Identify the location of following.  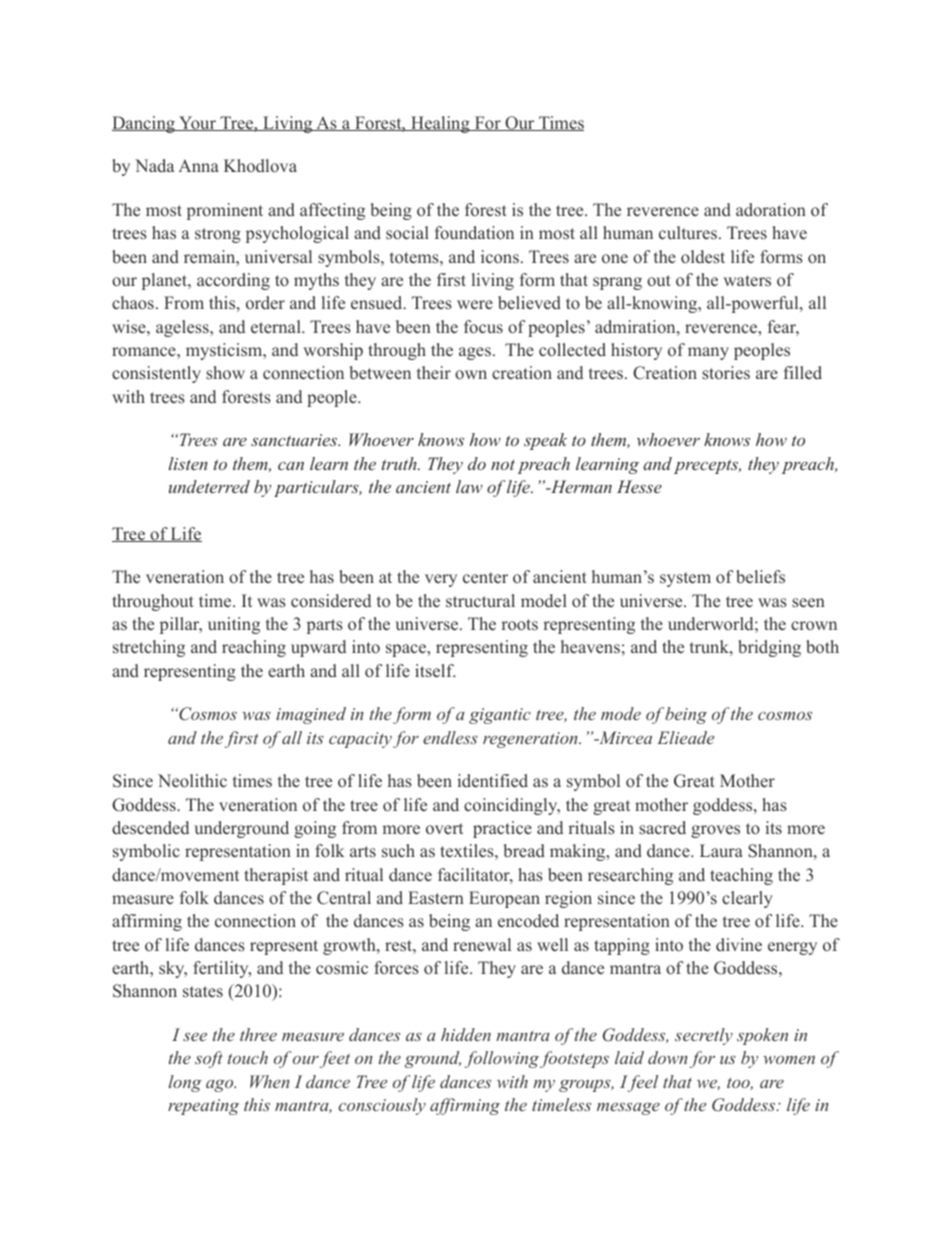
(502, 1059).
